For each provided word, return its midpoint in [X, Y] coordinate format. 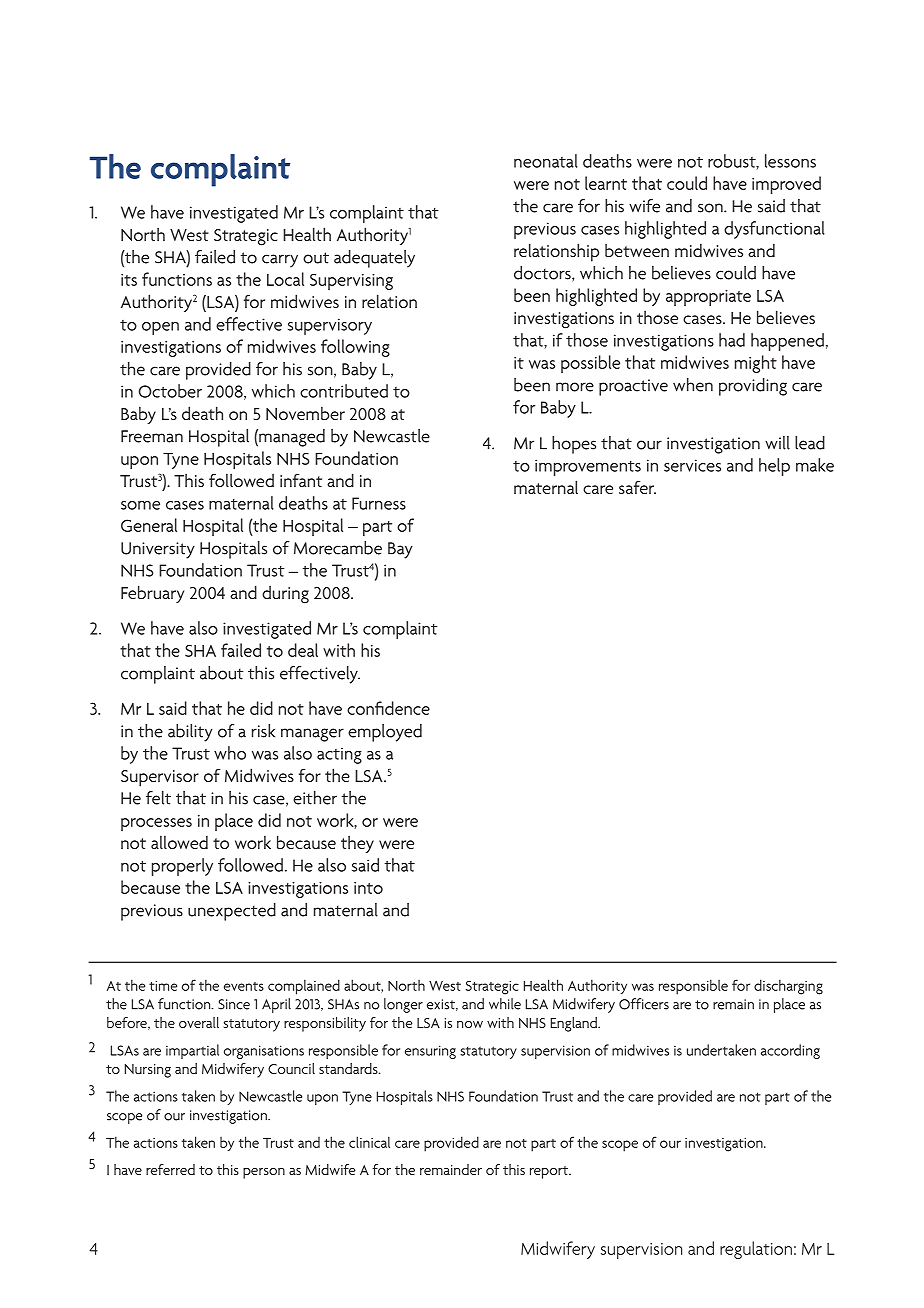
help [774, 467]
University [158, 550]
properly [182, 867]
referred [170, 1169]
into [368, 888]
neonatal [546, 161]
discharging [788, 987]
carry [280, 261]
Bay [400, 550]
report [550, 1172]
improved [786, 185]
